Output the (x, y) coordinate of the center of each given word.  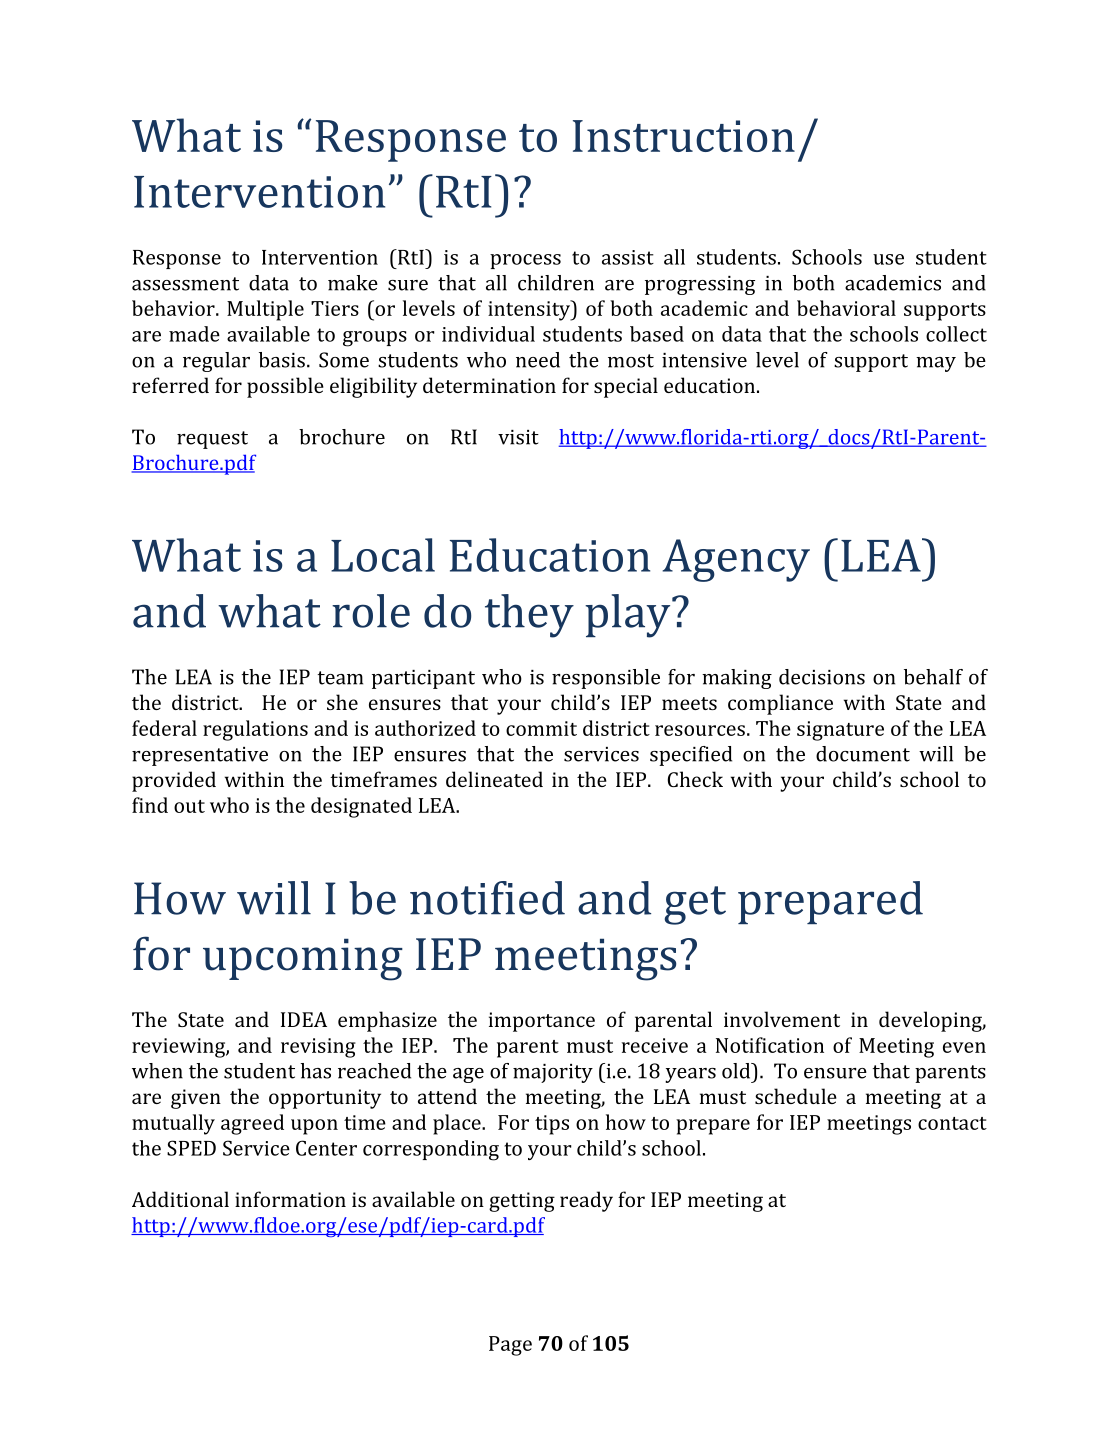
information (290, 1199)
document (863, 754)
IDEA (304, 1019)
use (888, 259)
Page (510, 1346)
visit (518, 437)
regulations (255, 730)
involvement (782, 1019)
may (936, 364)
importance (542, 1022)
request (212, 440)
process (525, 261)
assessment (185, 284)
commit (541, 728)
